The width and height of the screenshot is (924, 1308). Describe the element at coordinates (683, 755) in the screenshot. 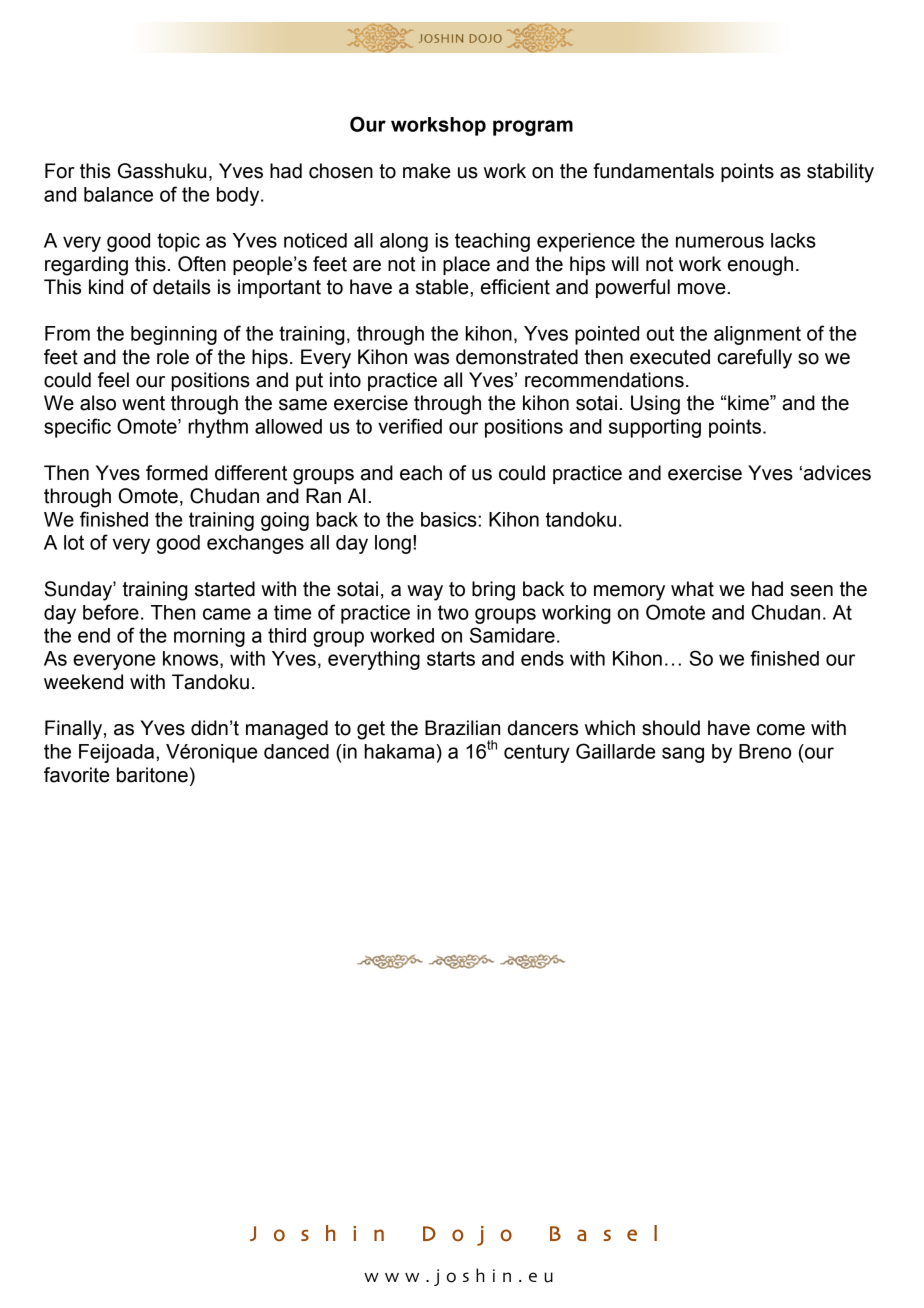

I see `sang` at that location.
